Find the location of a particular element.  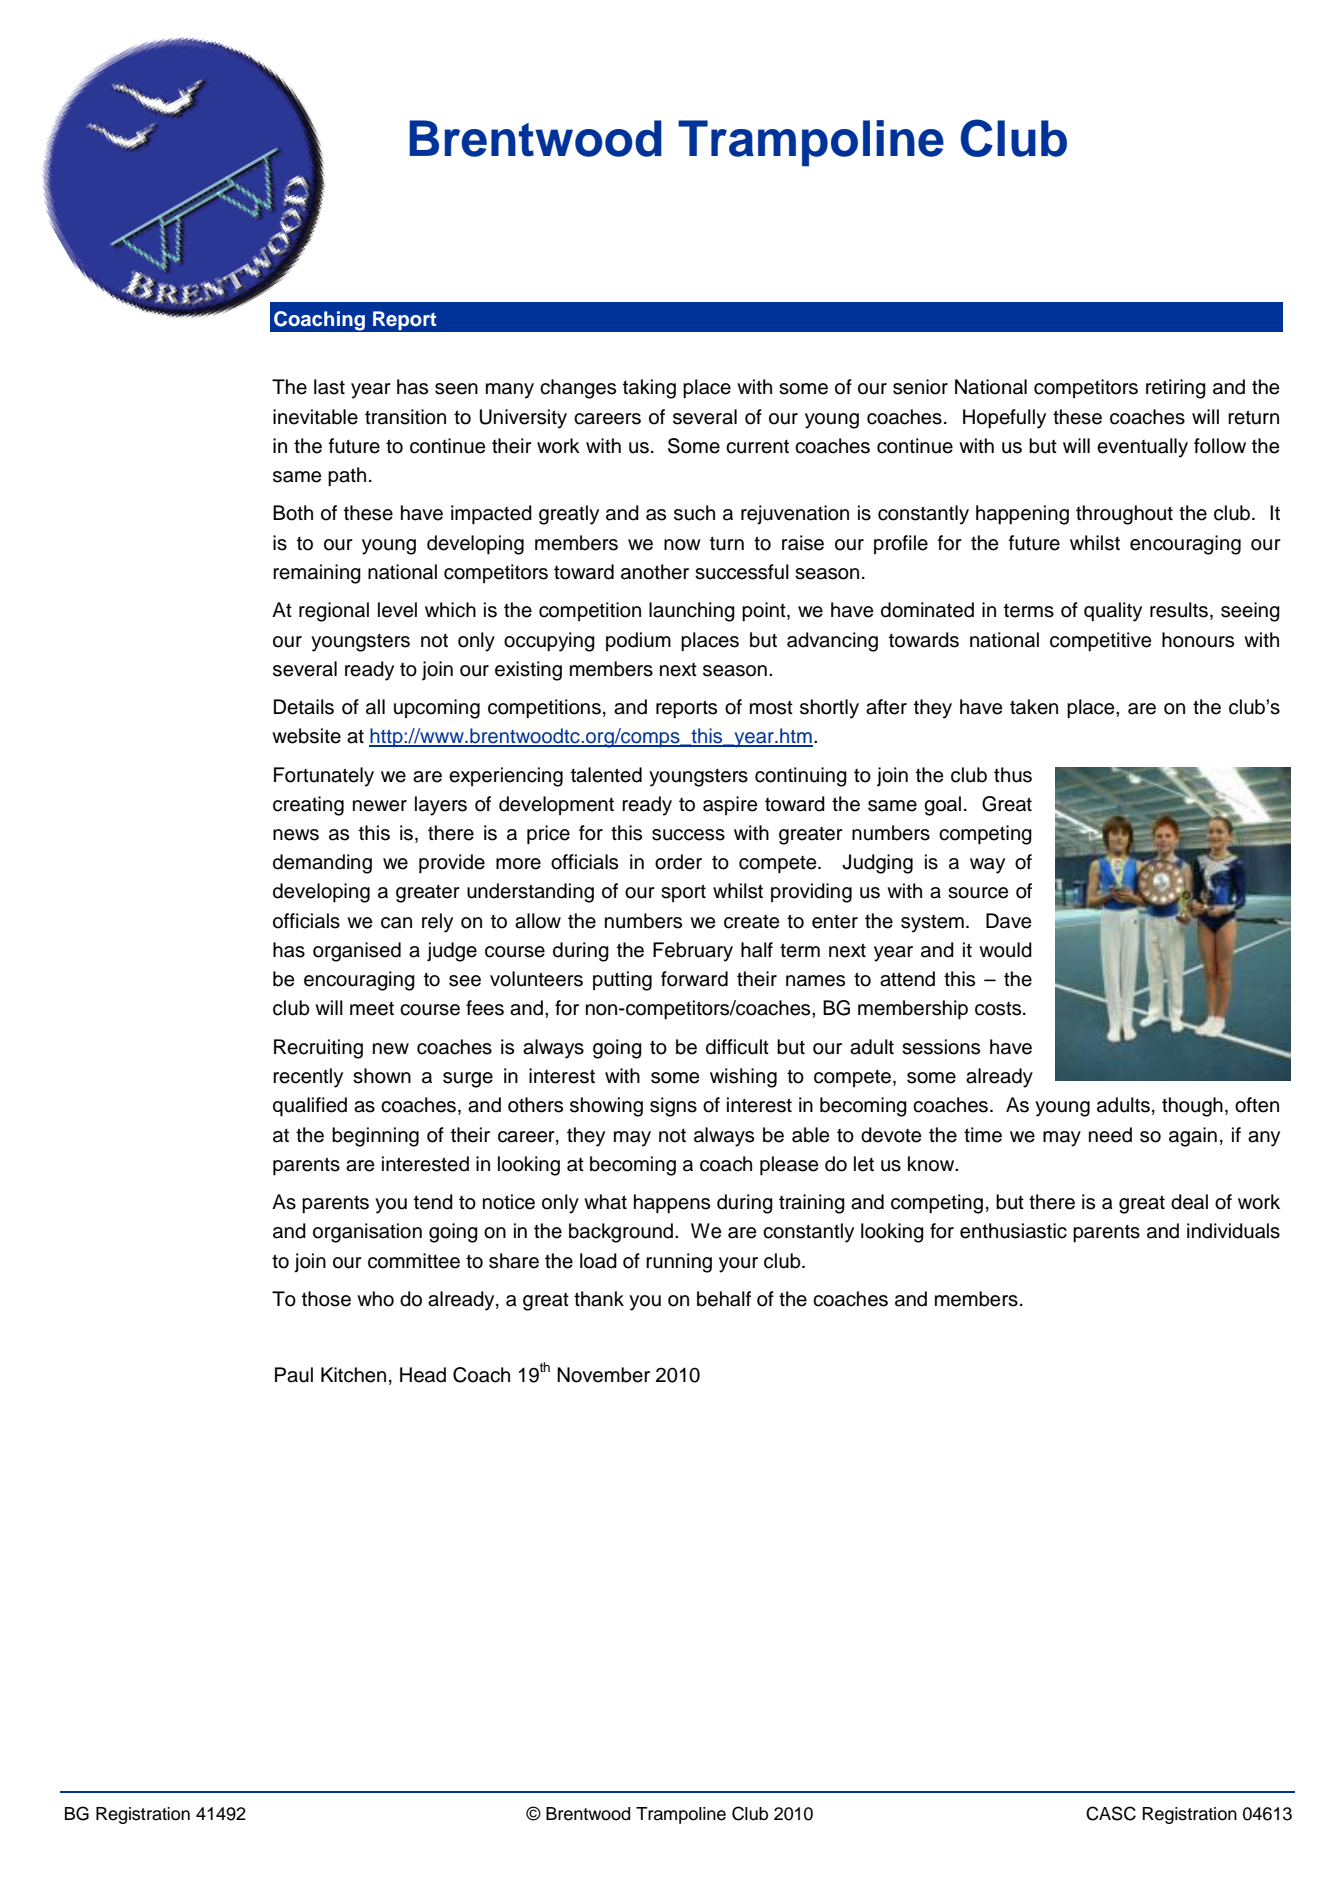

though is located at coordinates (1192, 1107).
